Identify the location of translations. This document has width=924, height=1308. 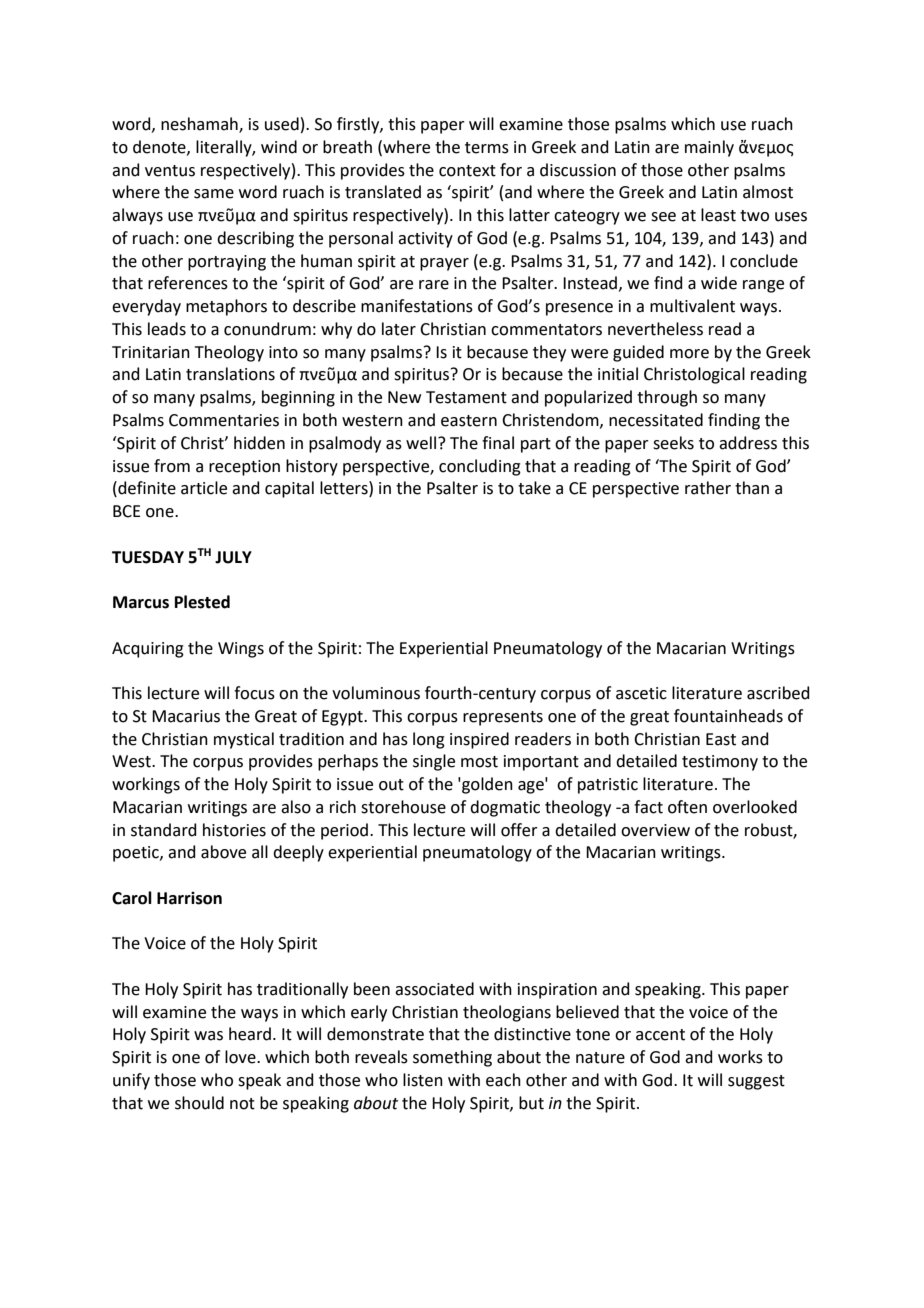
(230, 374).
